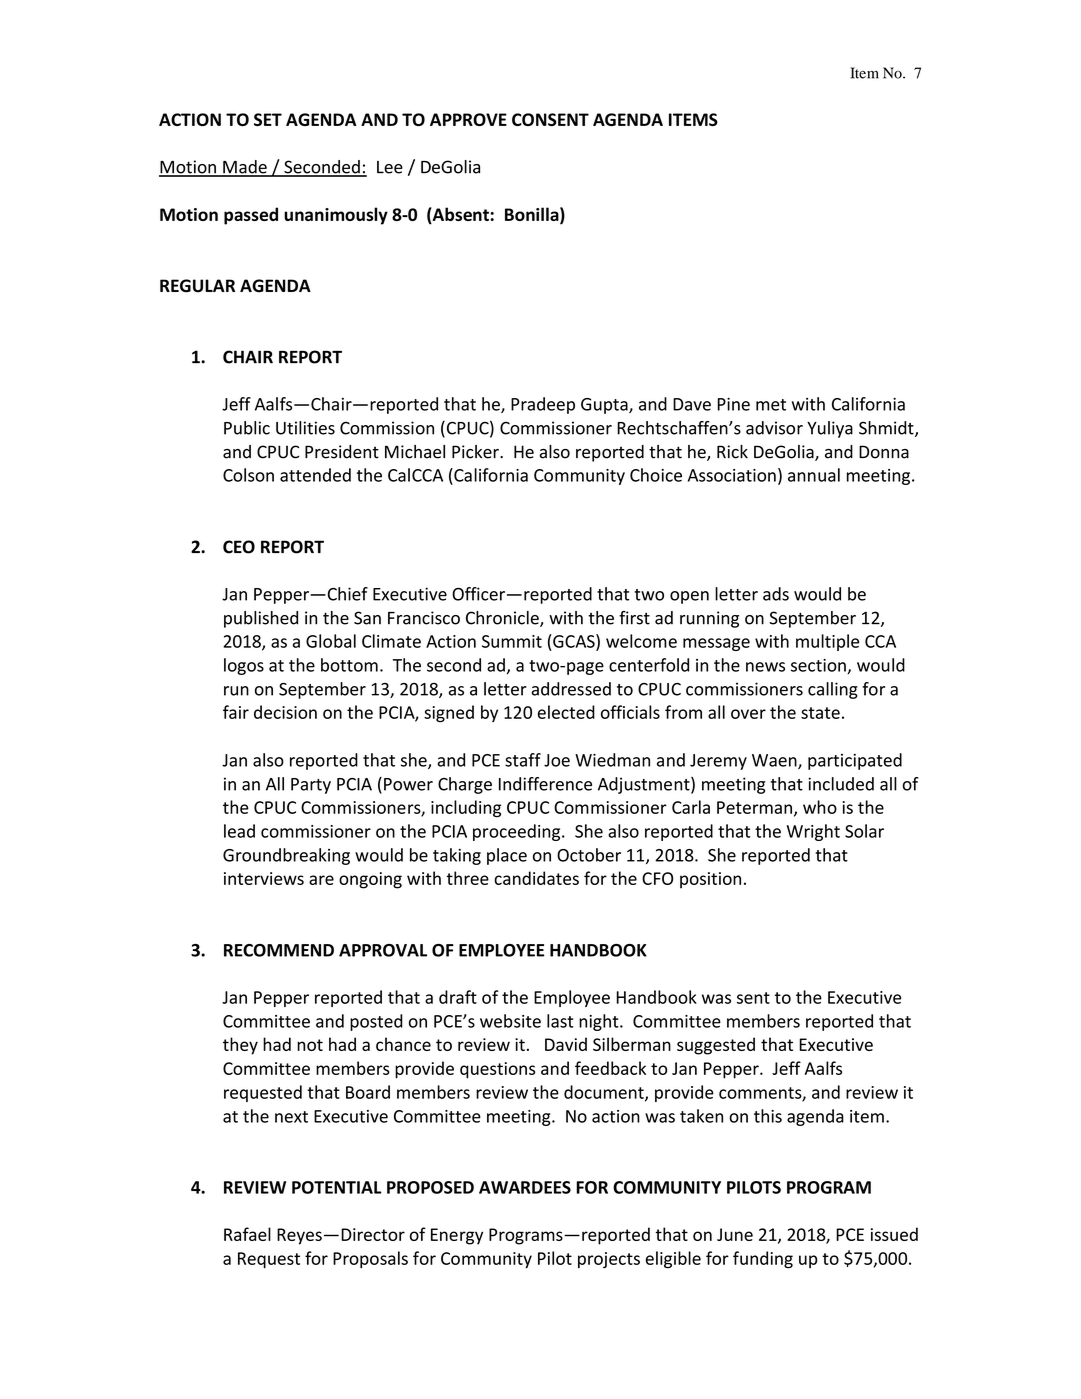 This page has width=1081, height=1399. I want to click on addressed, so click(571, 689).
